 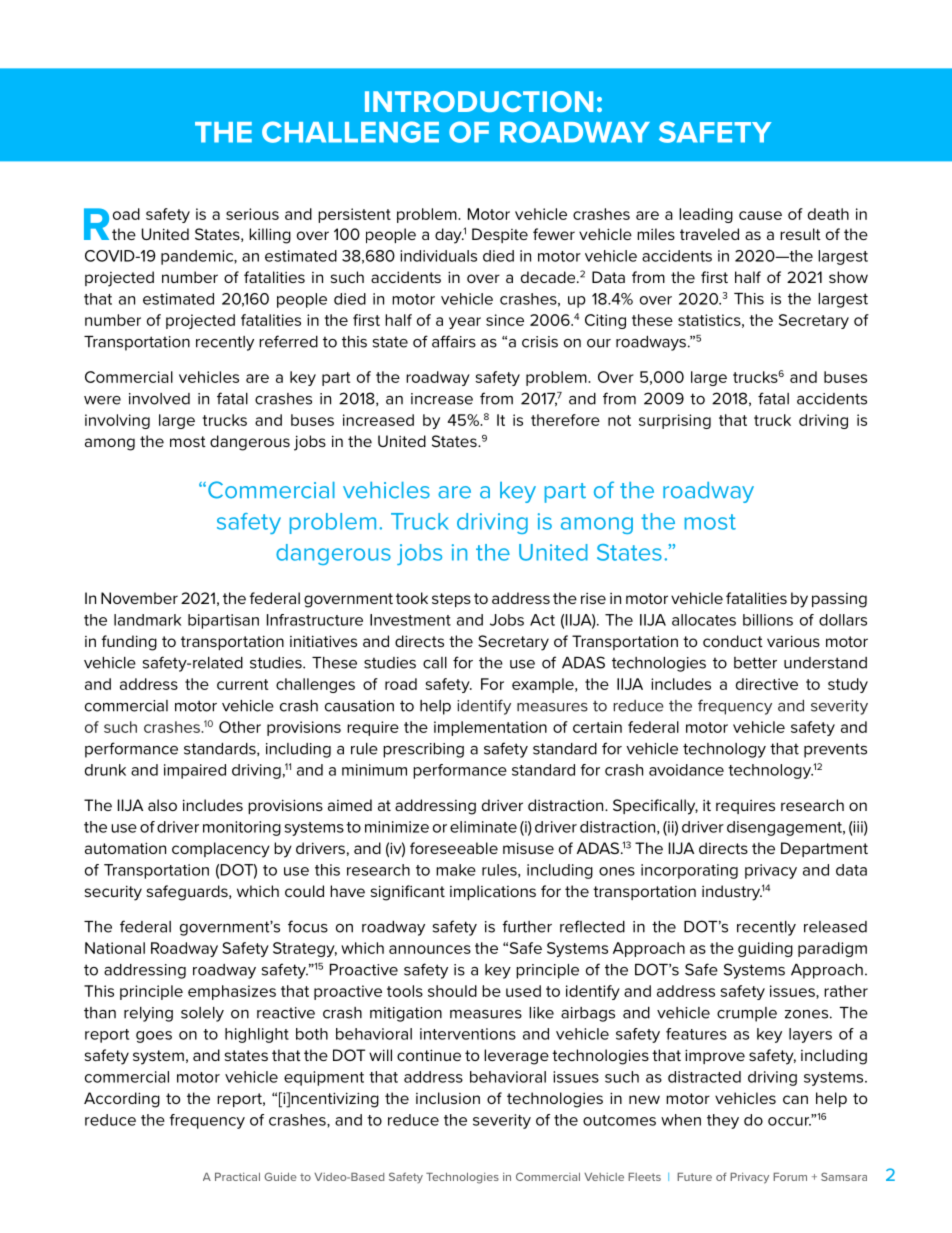 What do you see at coordinates (430, 949) in the screenshot?
I see `announces` at bounding box center [430, 949].
